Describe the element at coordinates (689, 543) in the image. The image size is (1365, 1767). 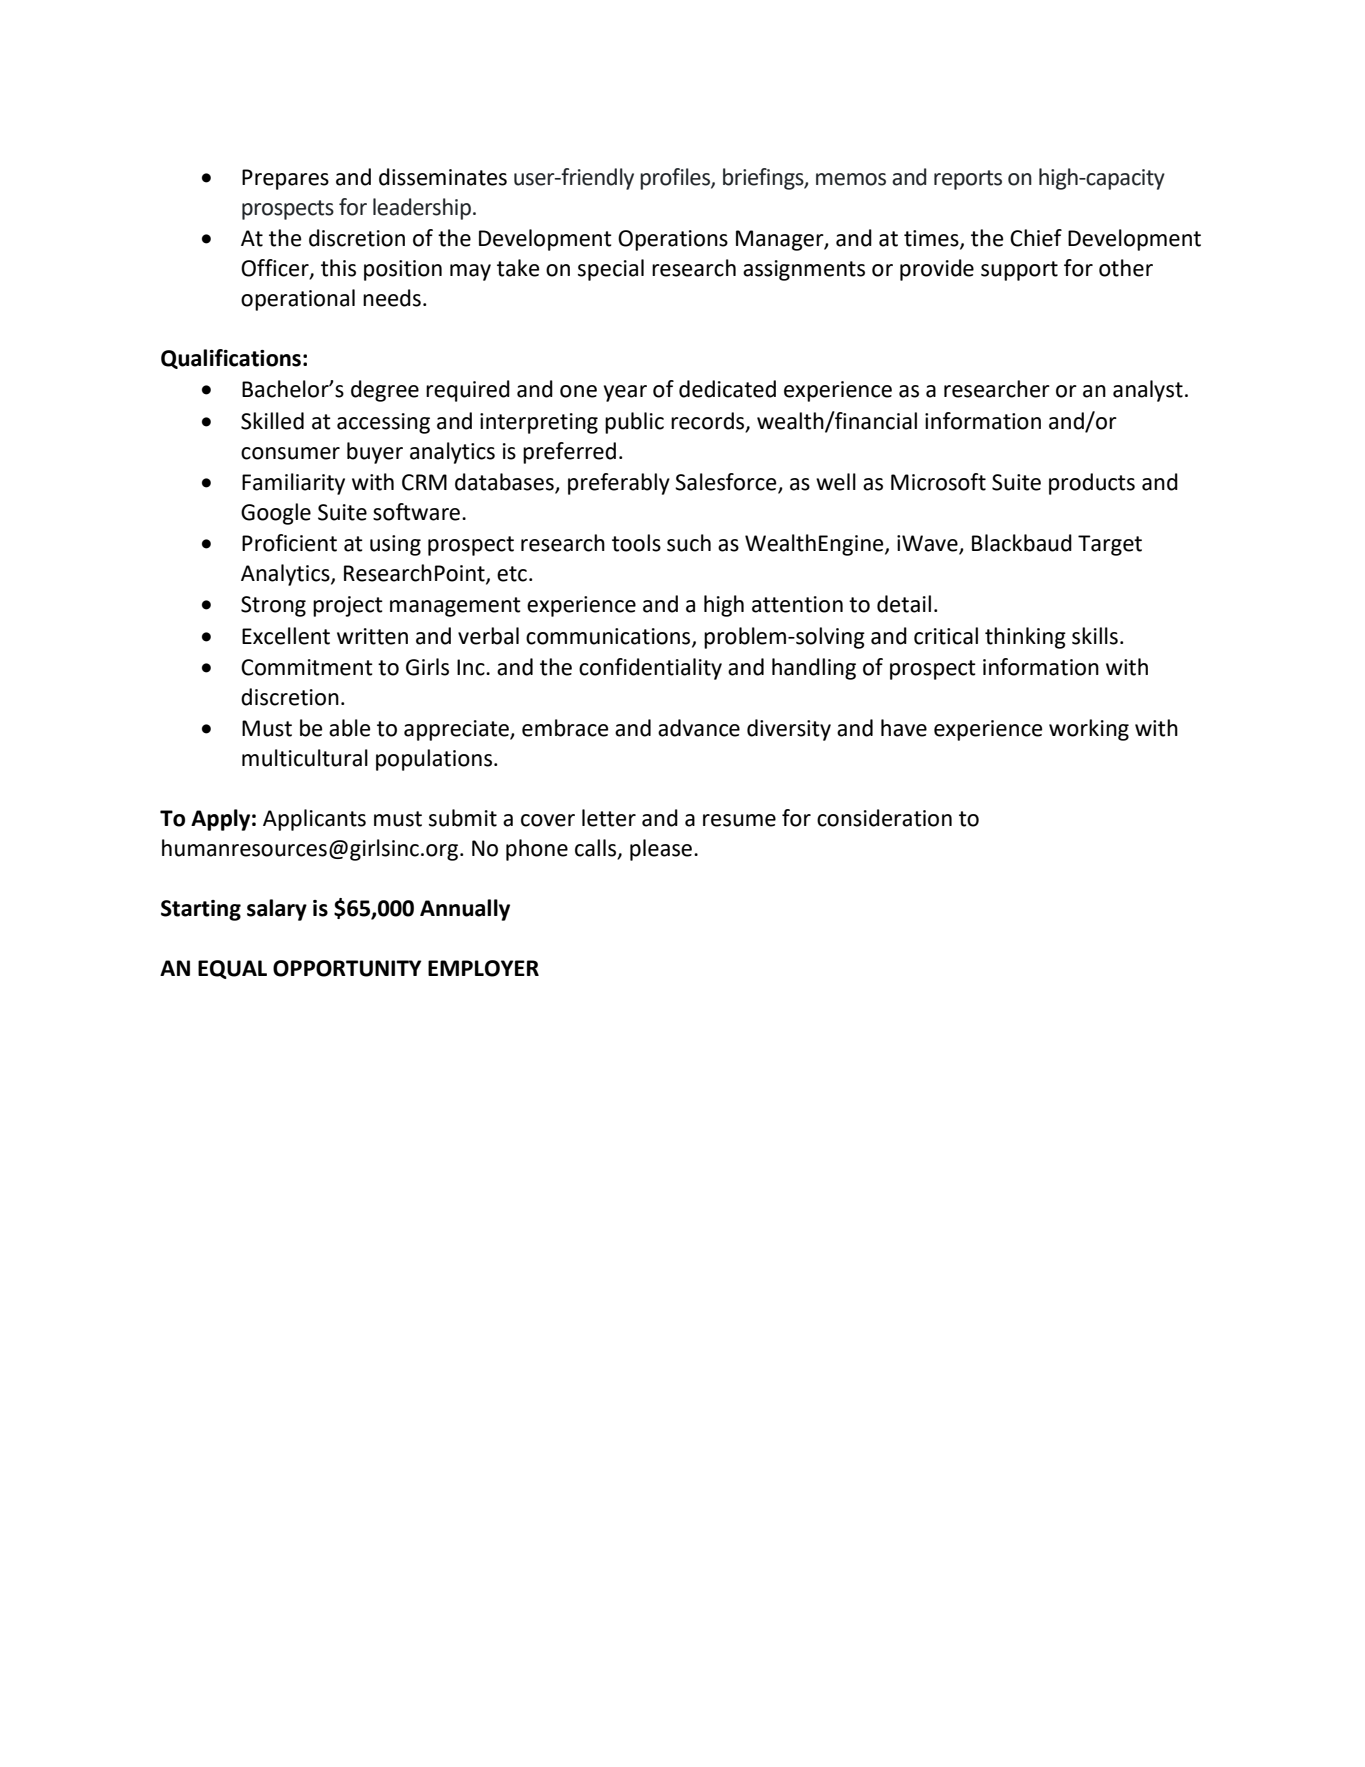
I see `such` at that location.
